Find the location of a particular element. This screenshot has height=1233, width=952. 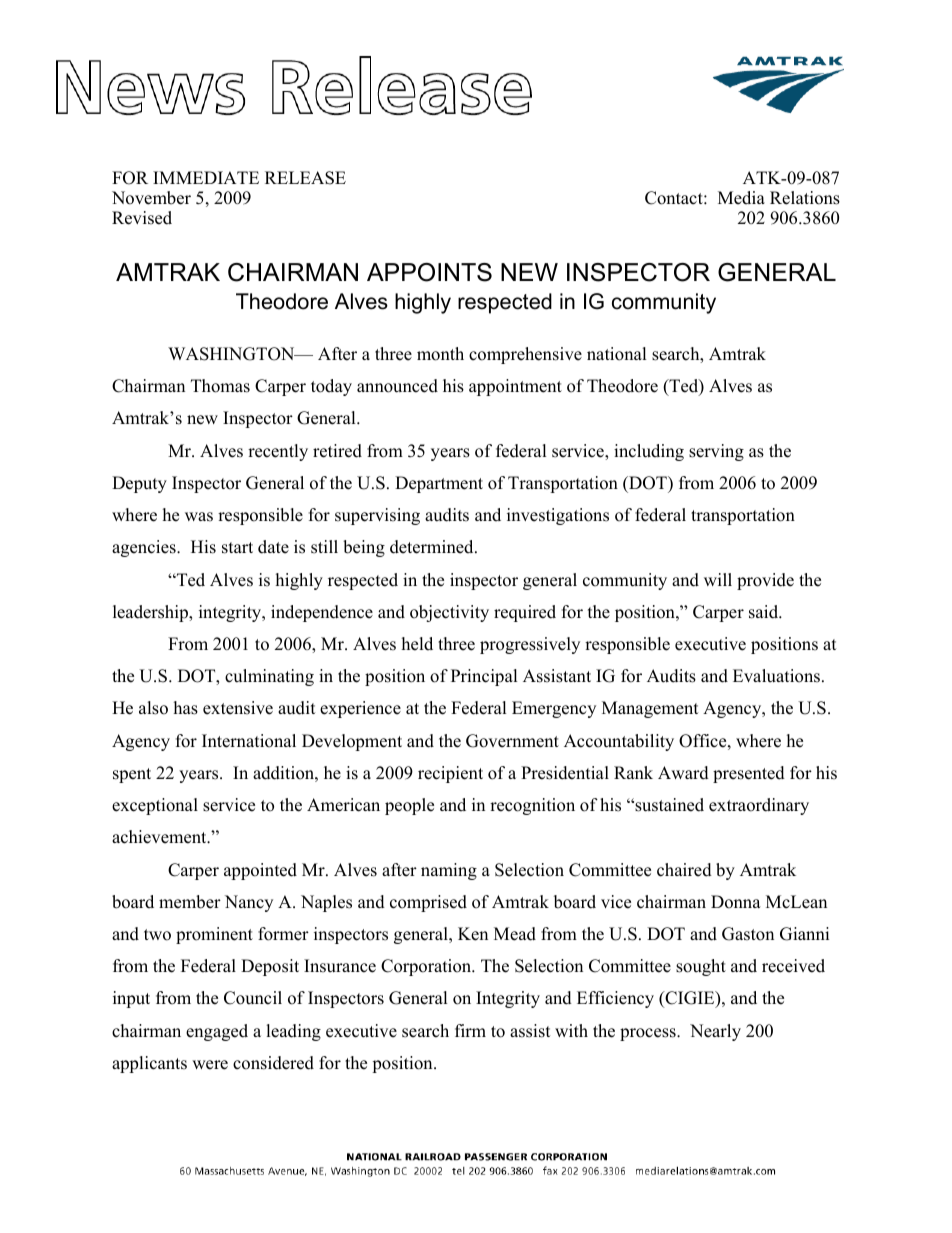

Relations is located at coordinates (805, 198).
